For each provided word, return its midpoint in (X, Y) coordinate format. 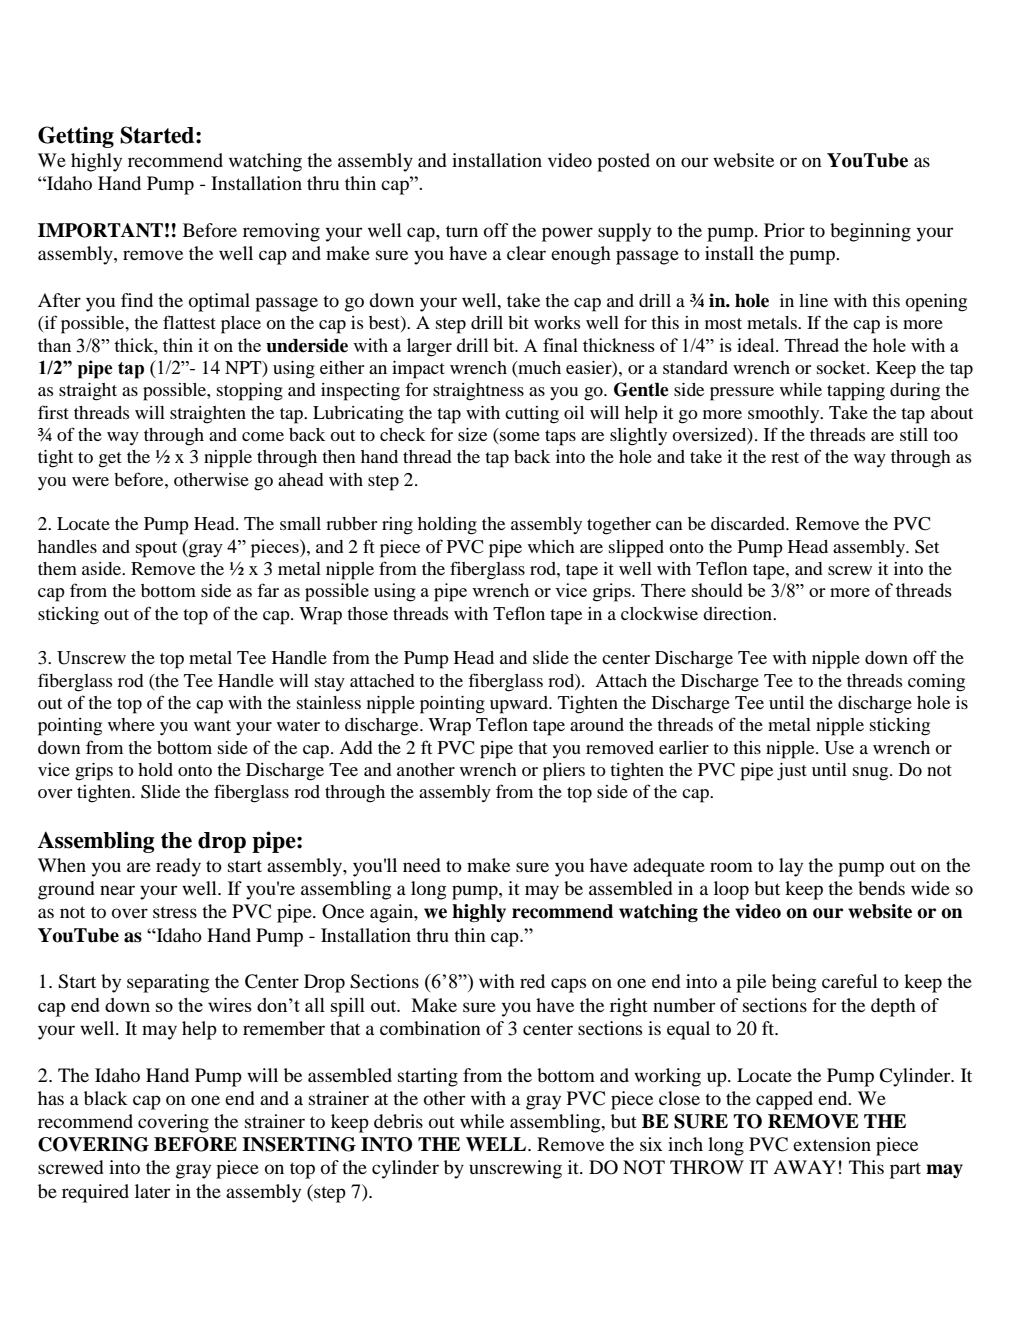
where (131, 724)
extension (832, 1144)
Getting (76, 137)
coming (936, 683)
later (152, 1191)
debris (398, 1121)
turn (462, 231)
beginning (870, 232)
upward (520, 705)
